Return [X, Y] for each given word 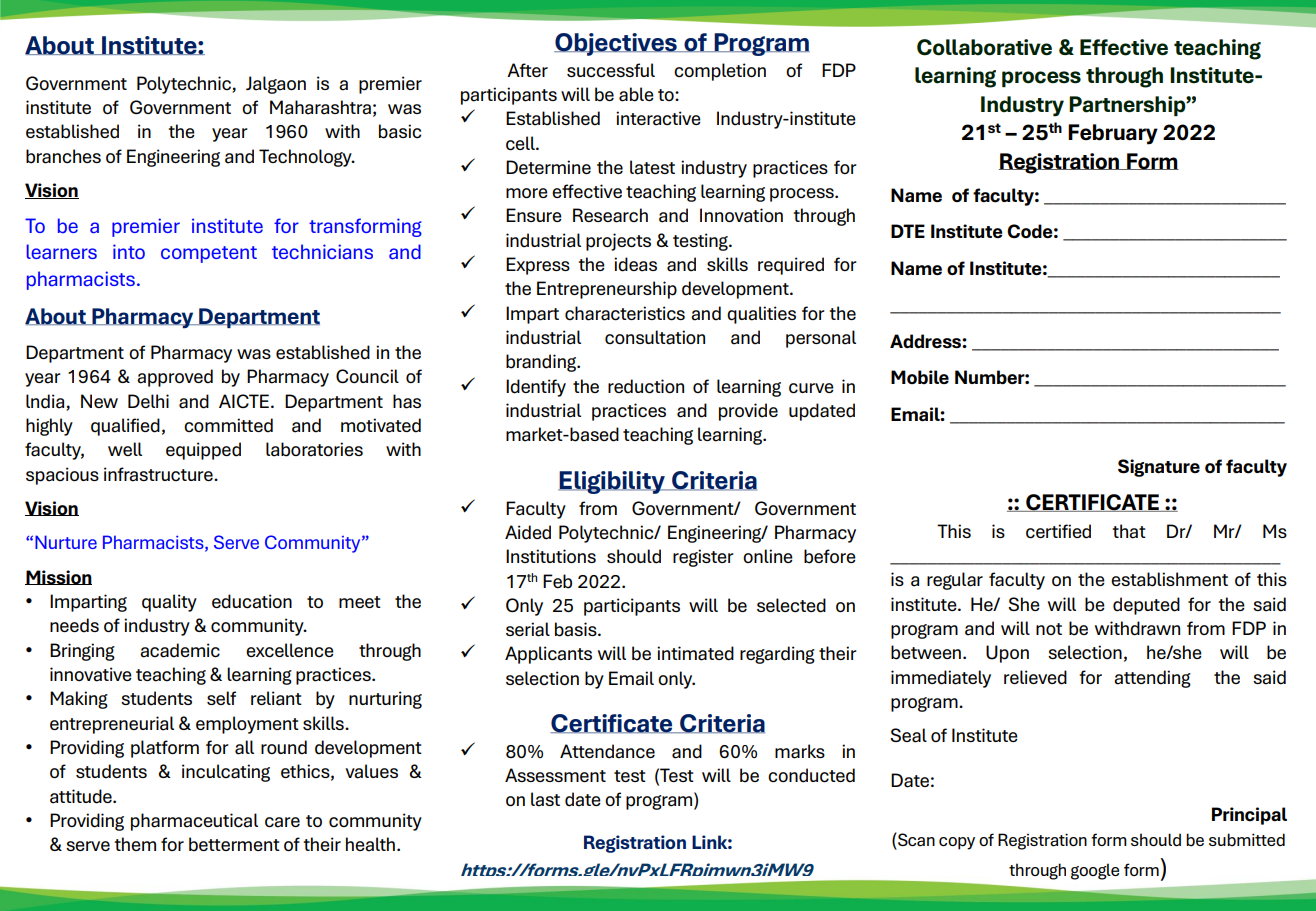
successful [611, 70]
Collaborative [984, 47]
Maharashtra [320, 107]
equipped [203, 451]
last [545, 799]
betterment [234, 844]
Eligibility [612, 482]
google [1095, 871]
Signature [1159, 468]
